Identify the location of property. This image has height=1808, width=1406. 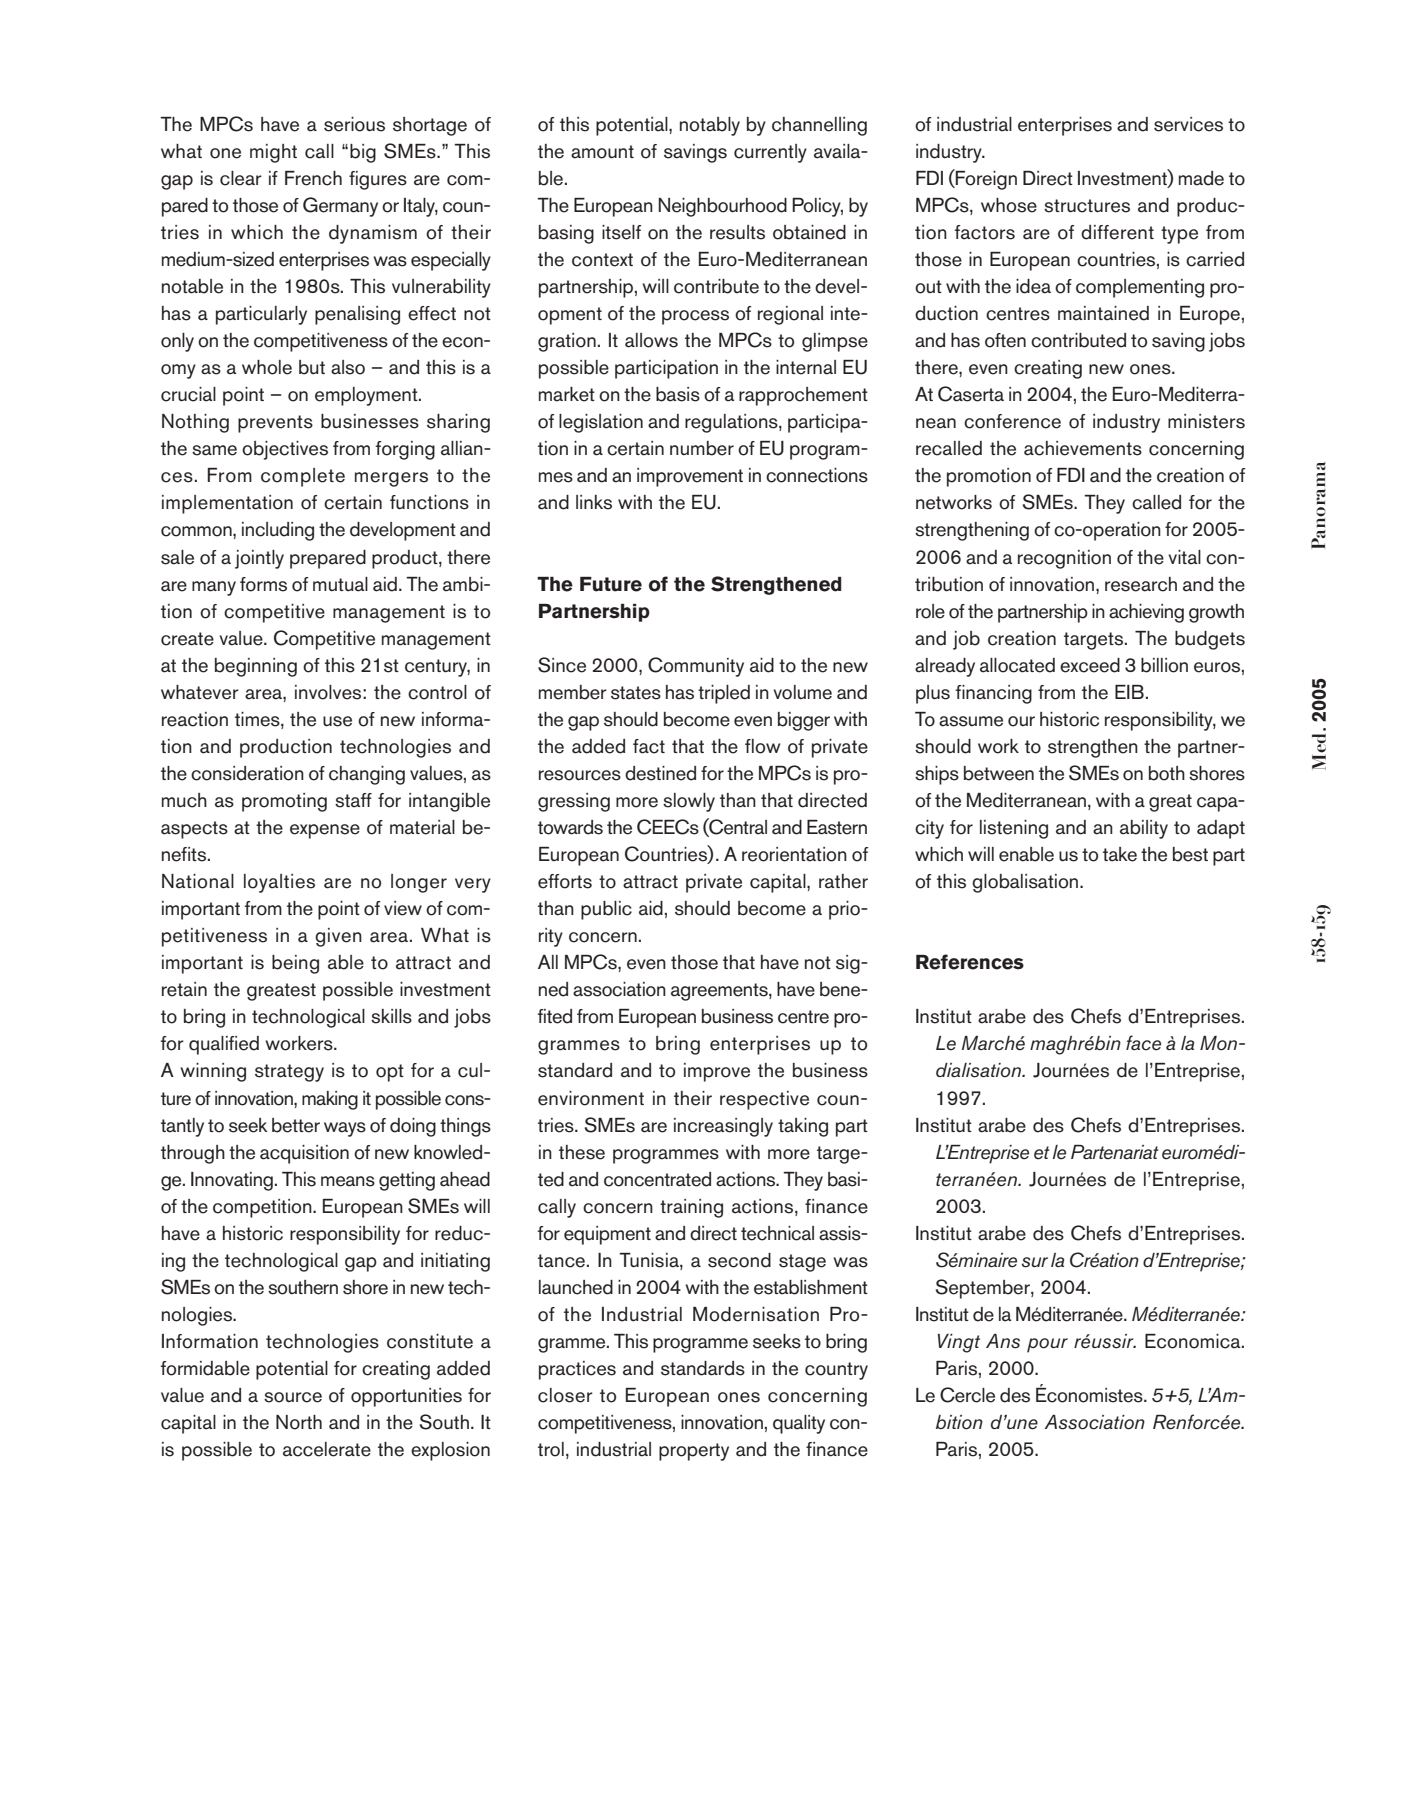
(694, 1452).
